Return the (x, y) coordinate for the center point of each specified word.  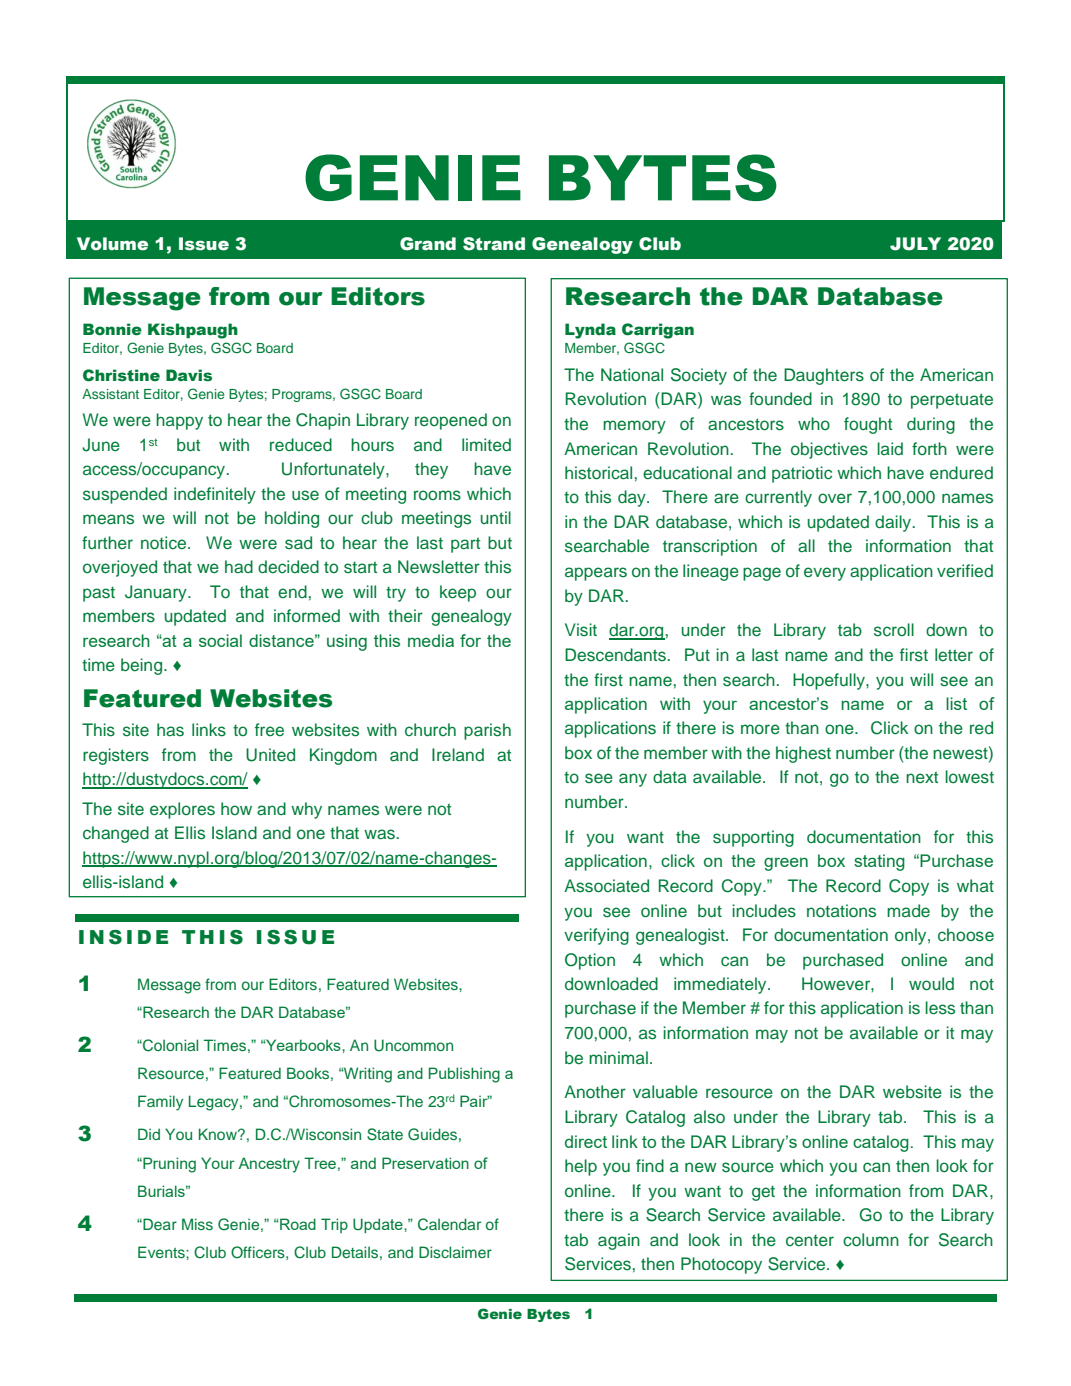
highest (803, 754)
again (619, 1241)
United (270, 755)
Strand (494, 244)
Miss (197, 1224)
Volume (112, 244)
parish (487, 731)
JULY (915, 244)
